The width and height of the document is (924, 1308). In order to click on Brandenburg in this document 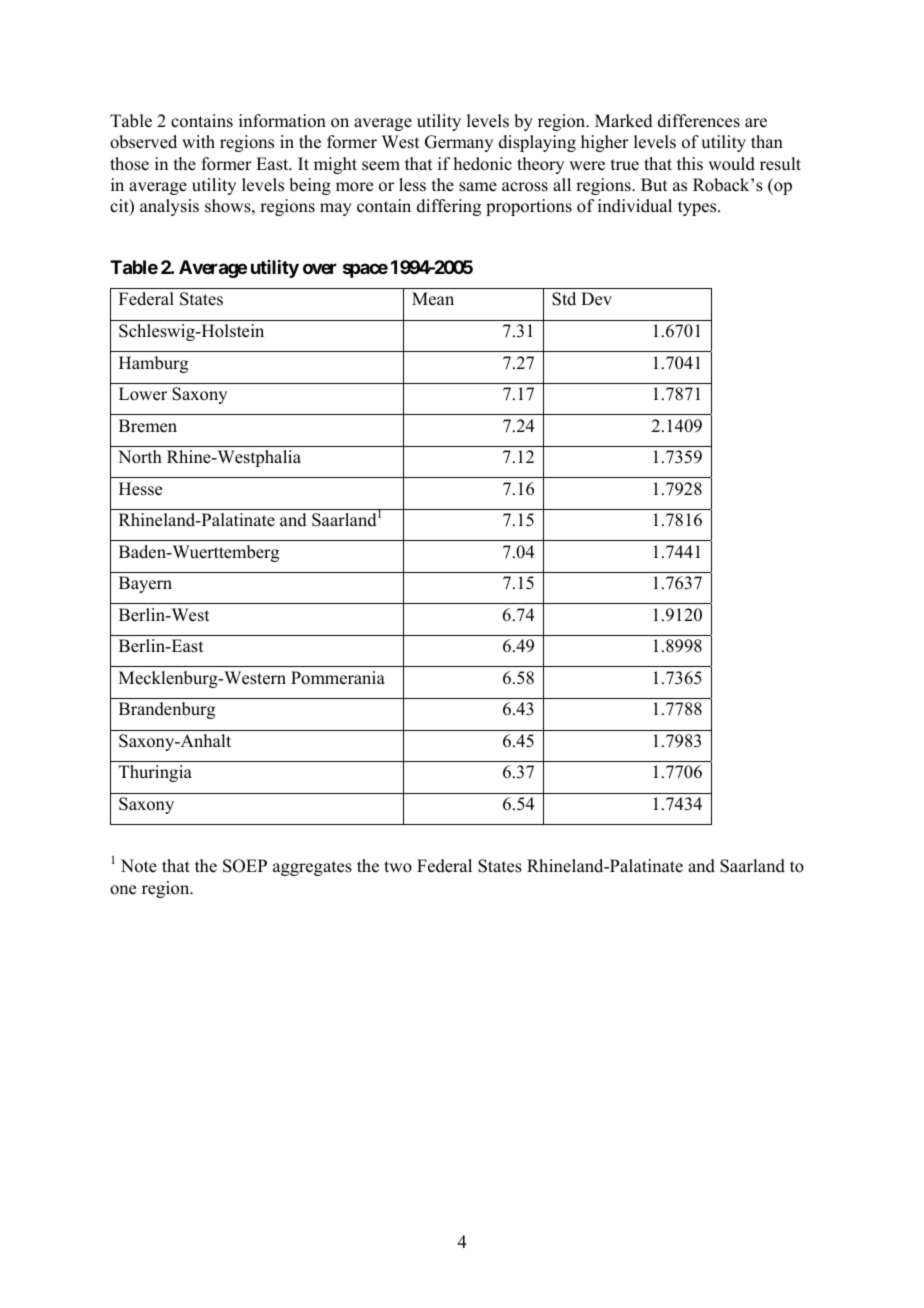, I will do `click(167, 710)`.
